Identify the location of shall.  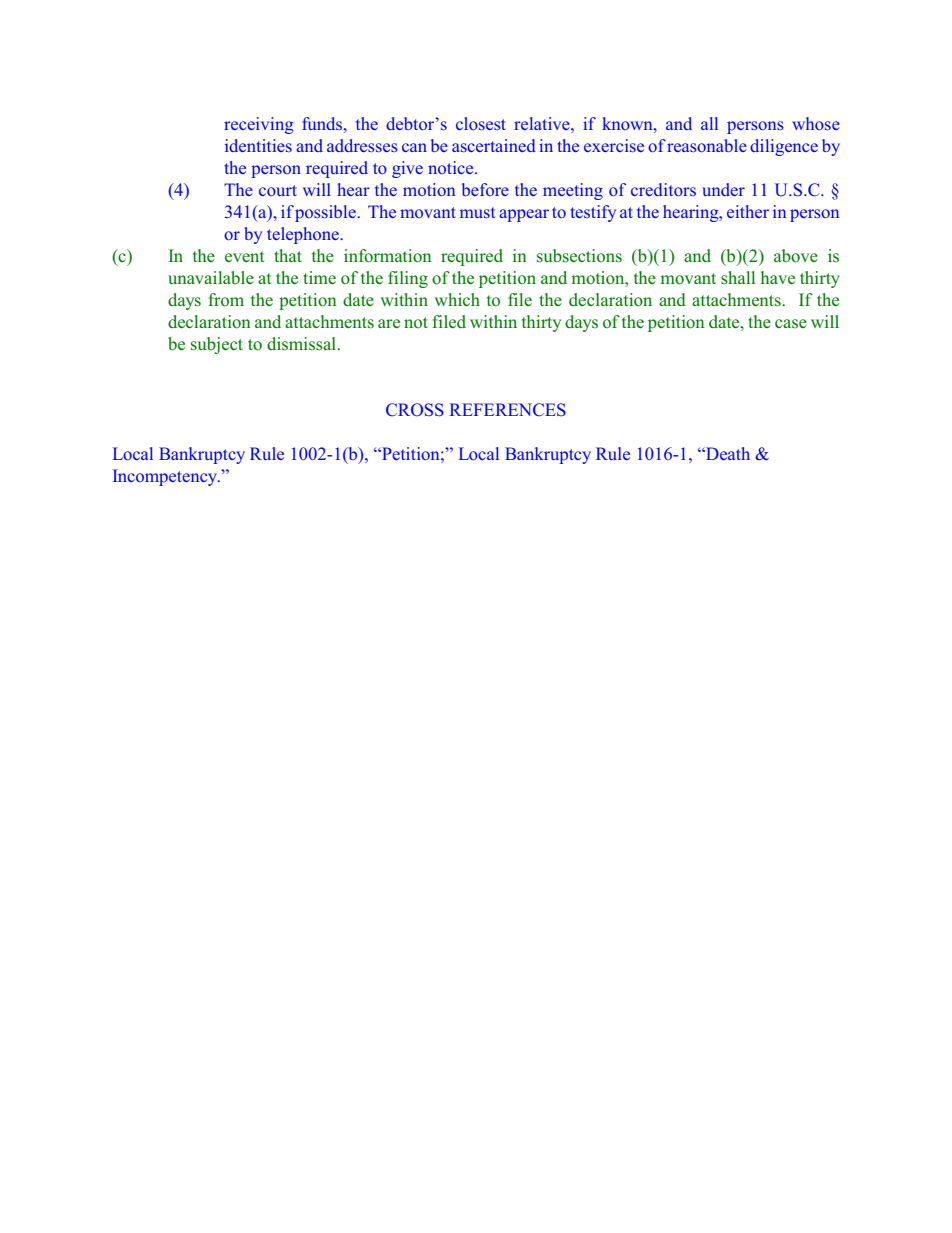
(738, 278).
